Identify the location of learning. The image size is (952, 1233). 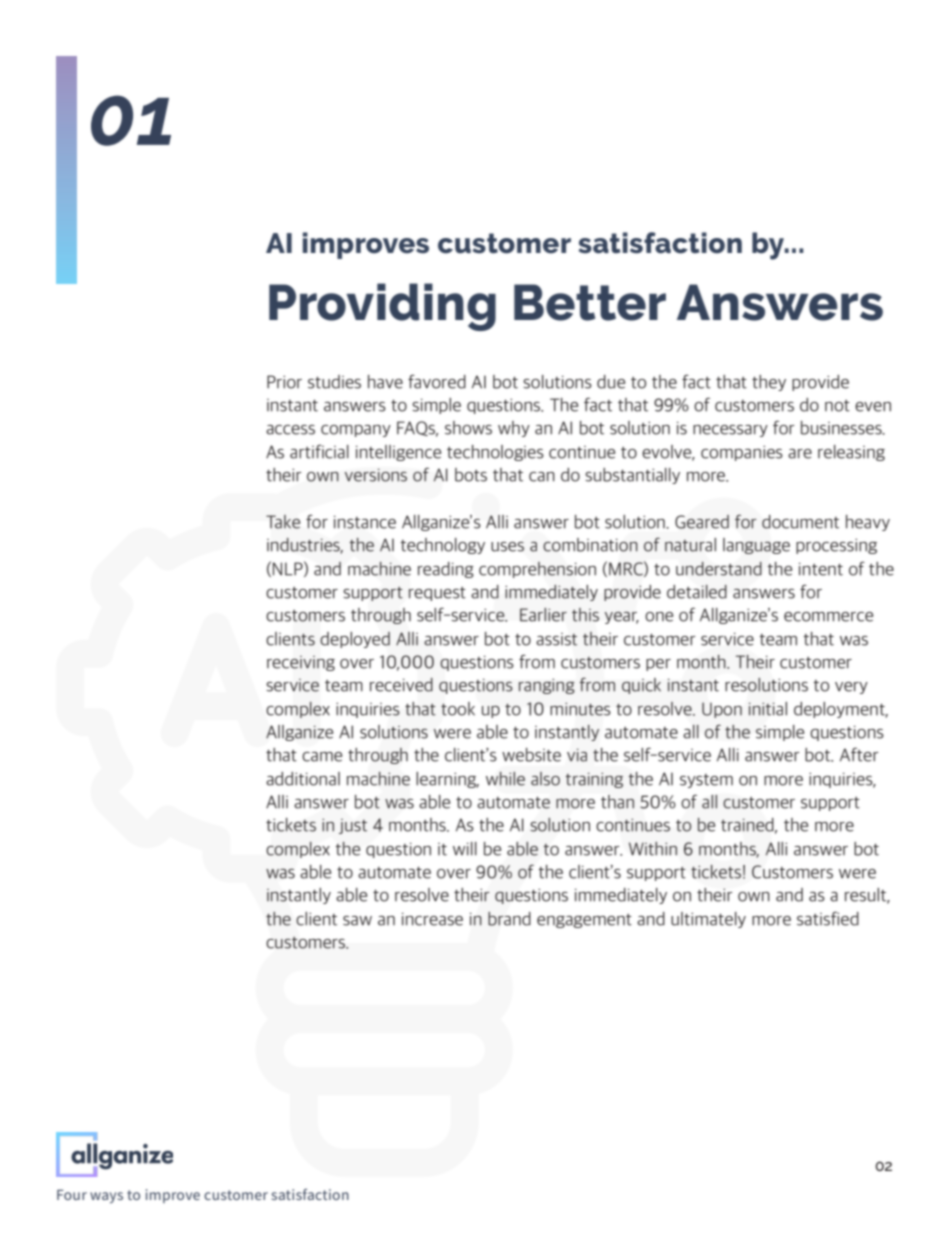
(447, 780).
